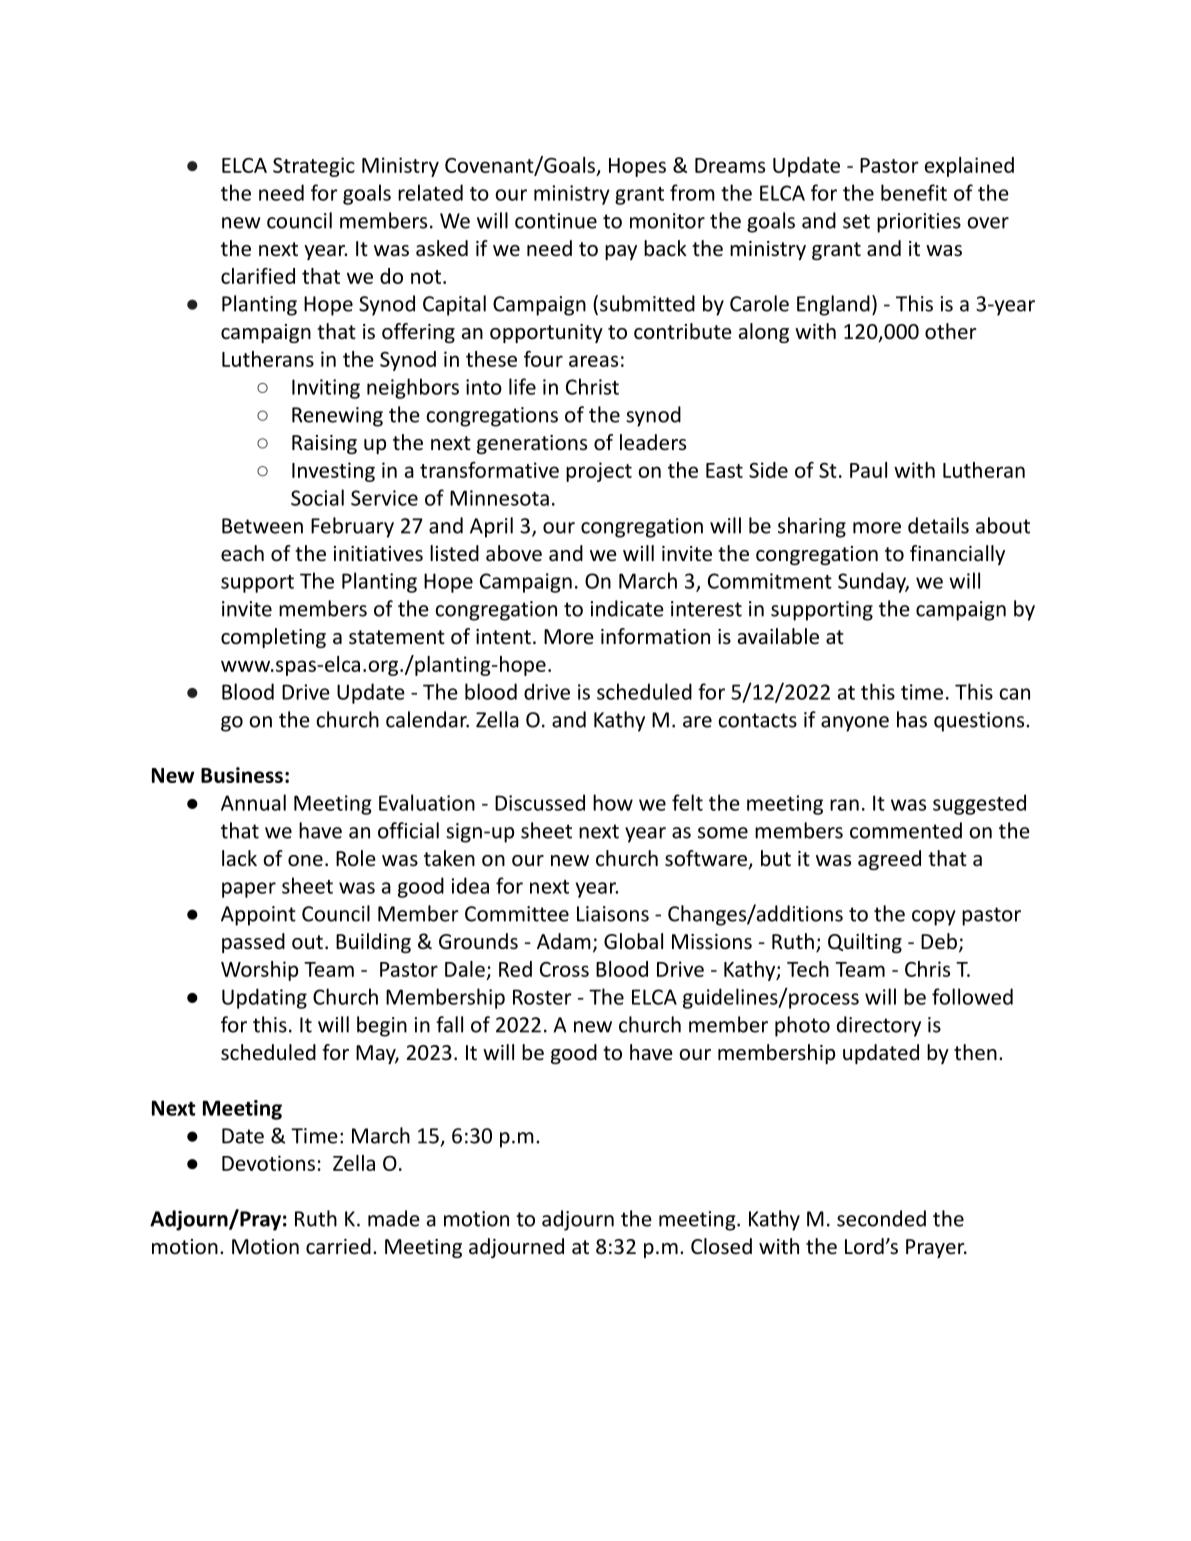 Image resolution: width=1191 pixels, height=1541 pixels. I want to click on completing, so click(273, 638).
